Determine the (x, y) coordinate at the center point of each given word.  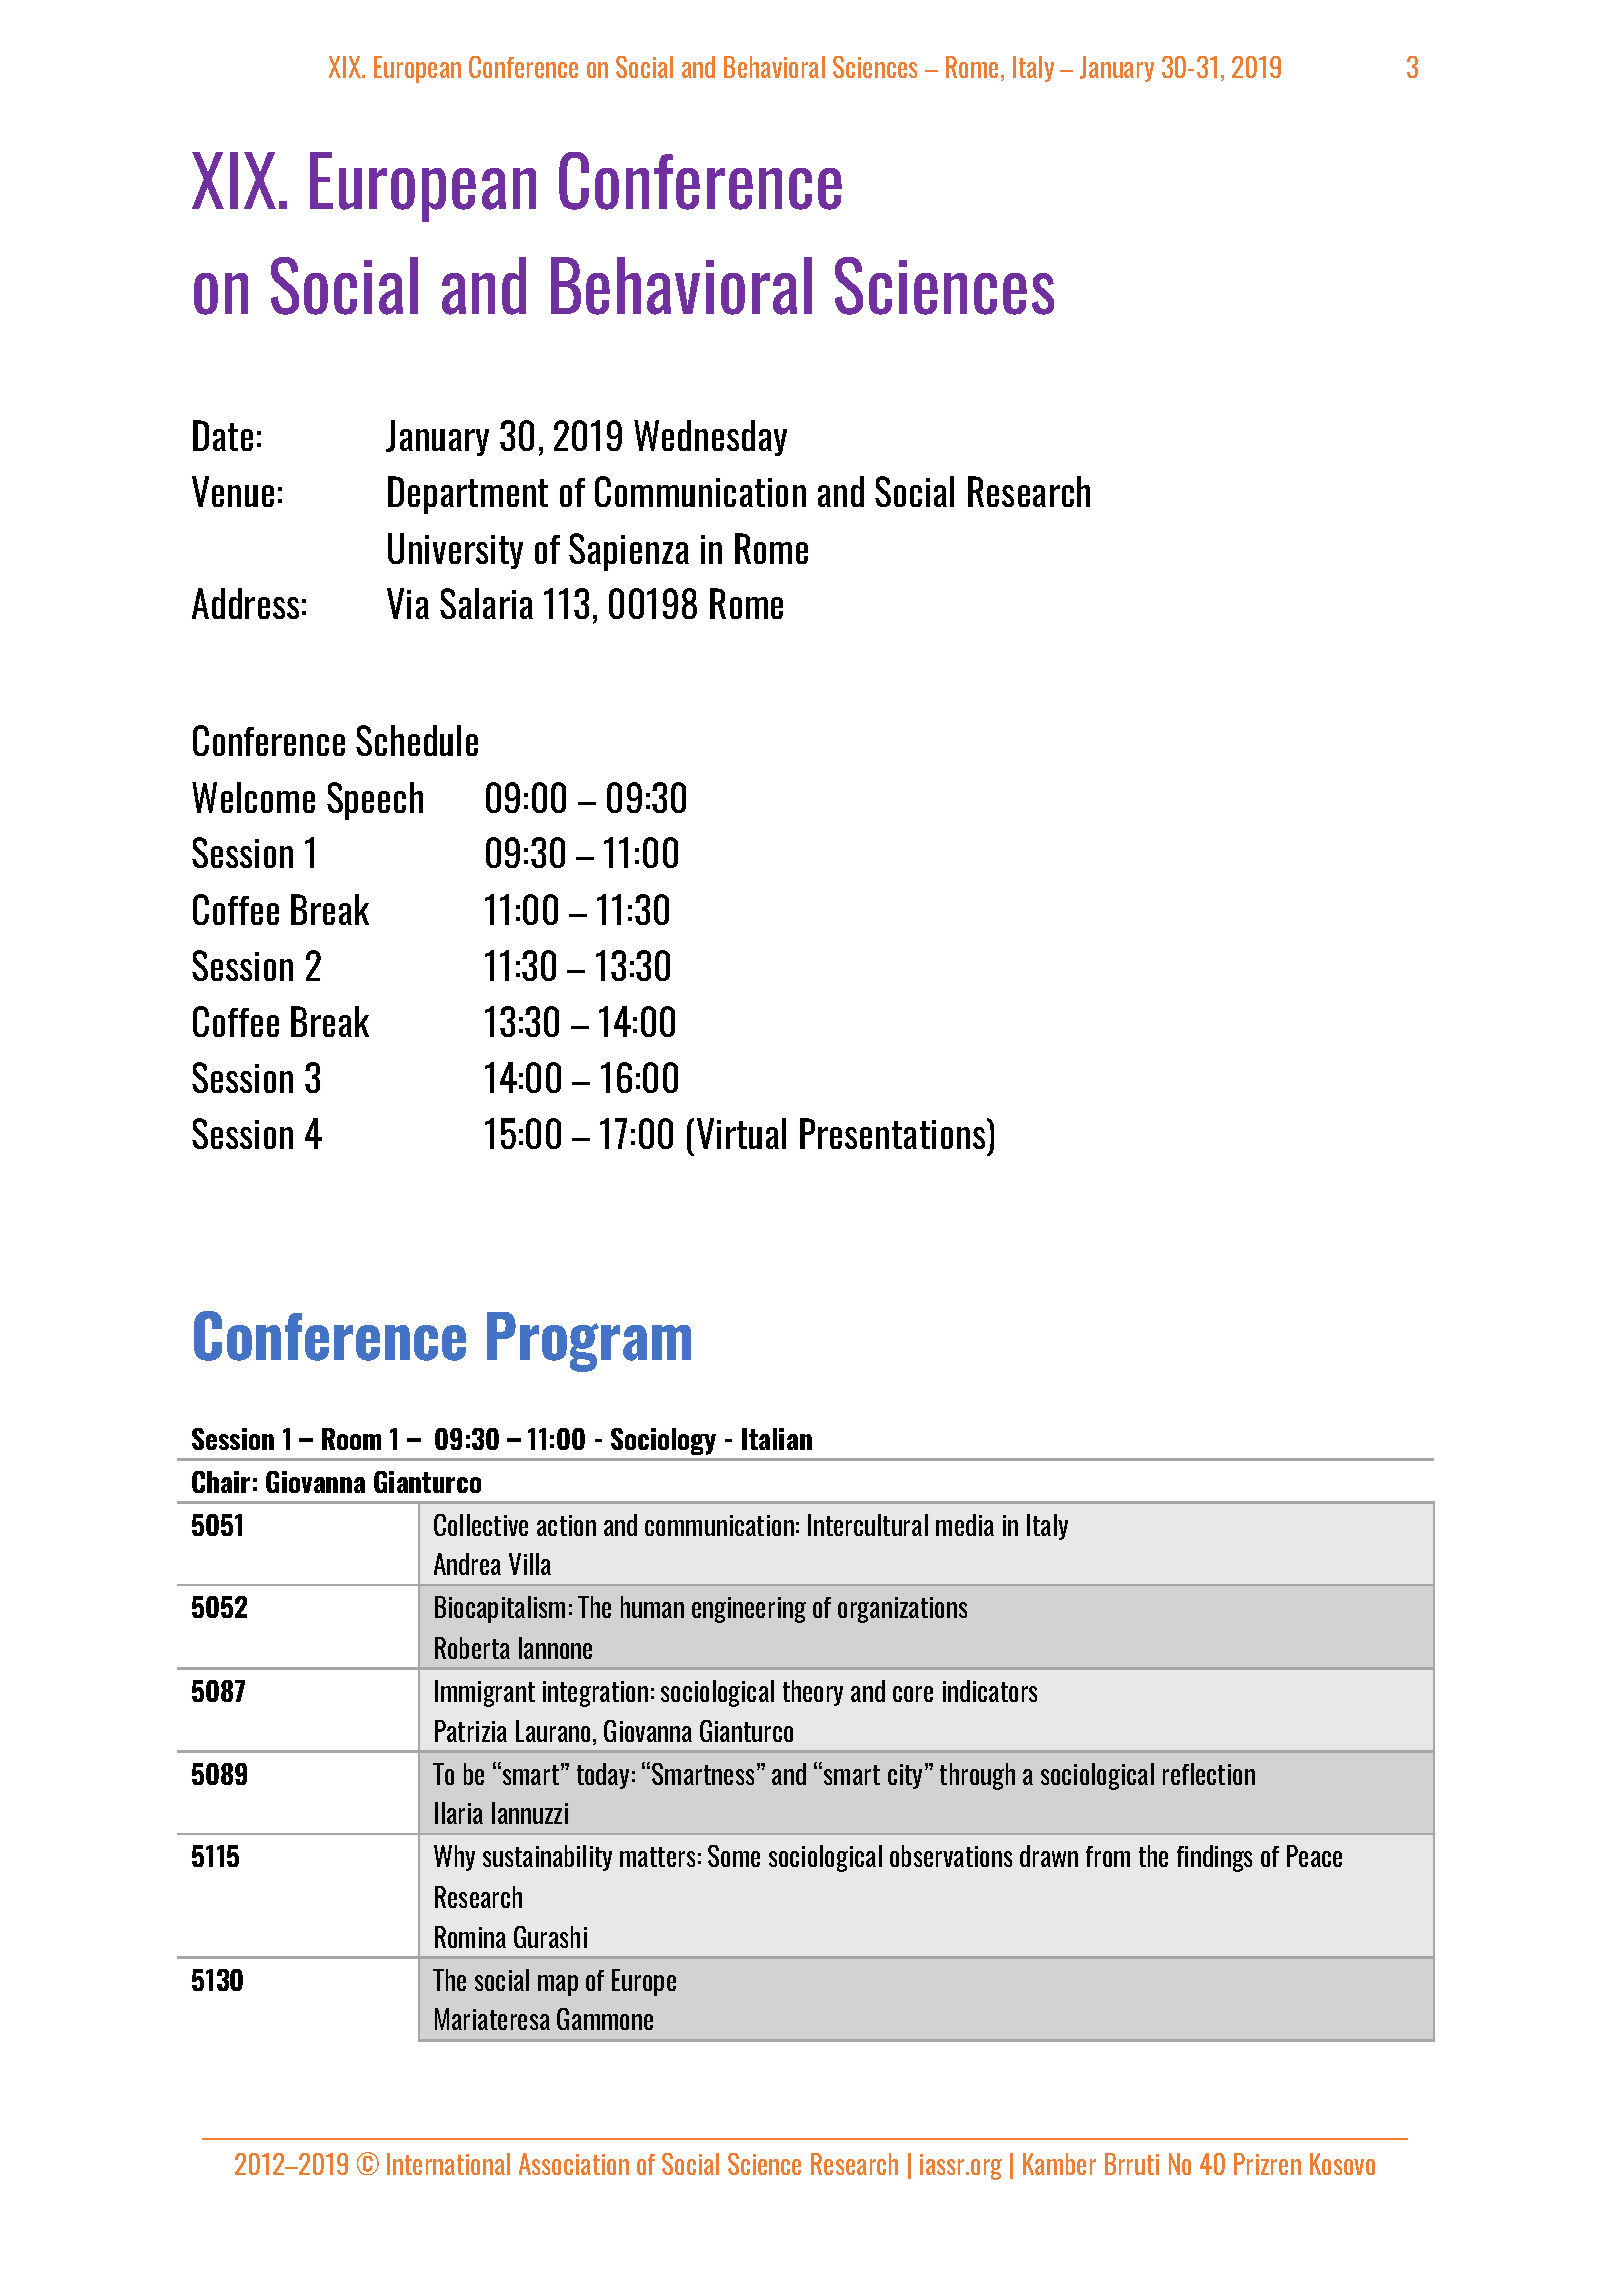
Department (468, 495)
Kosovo (1342, 2164)
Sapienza (629, 552)
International (448, 2164)
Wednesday (710, 438)
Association (574, 2164)
